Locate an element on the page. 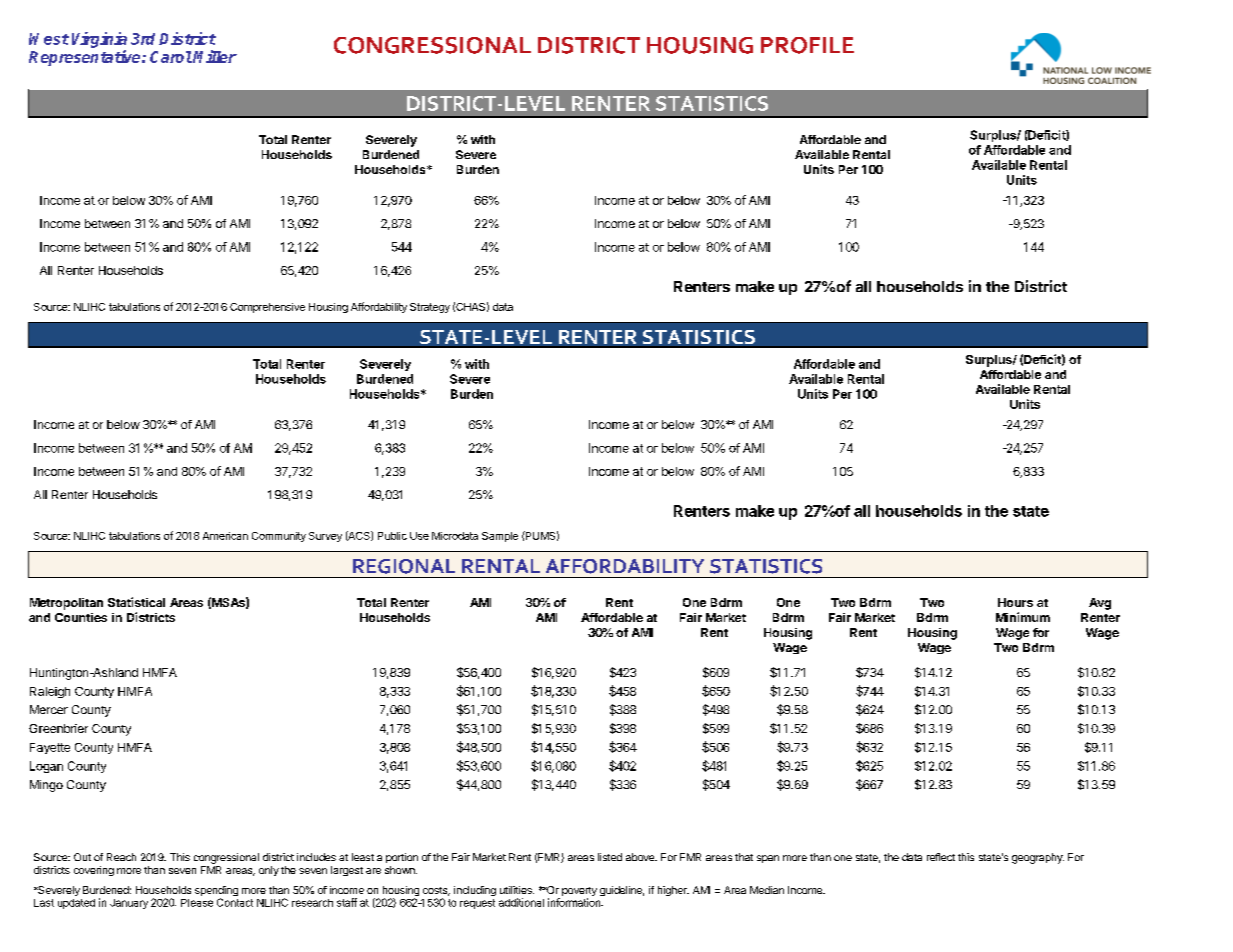  Comprehensive is located at coordinates (267, 308).
